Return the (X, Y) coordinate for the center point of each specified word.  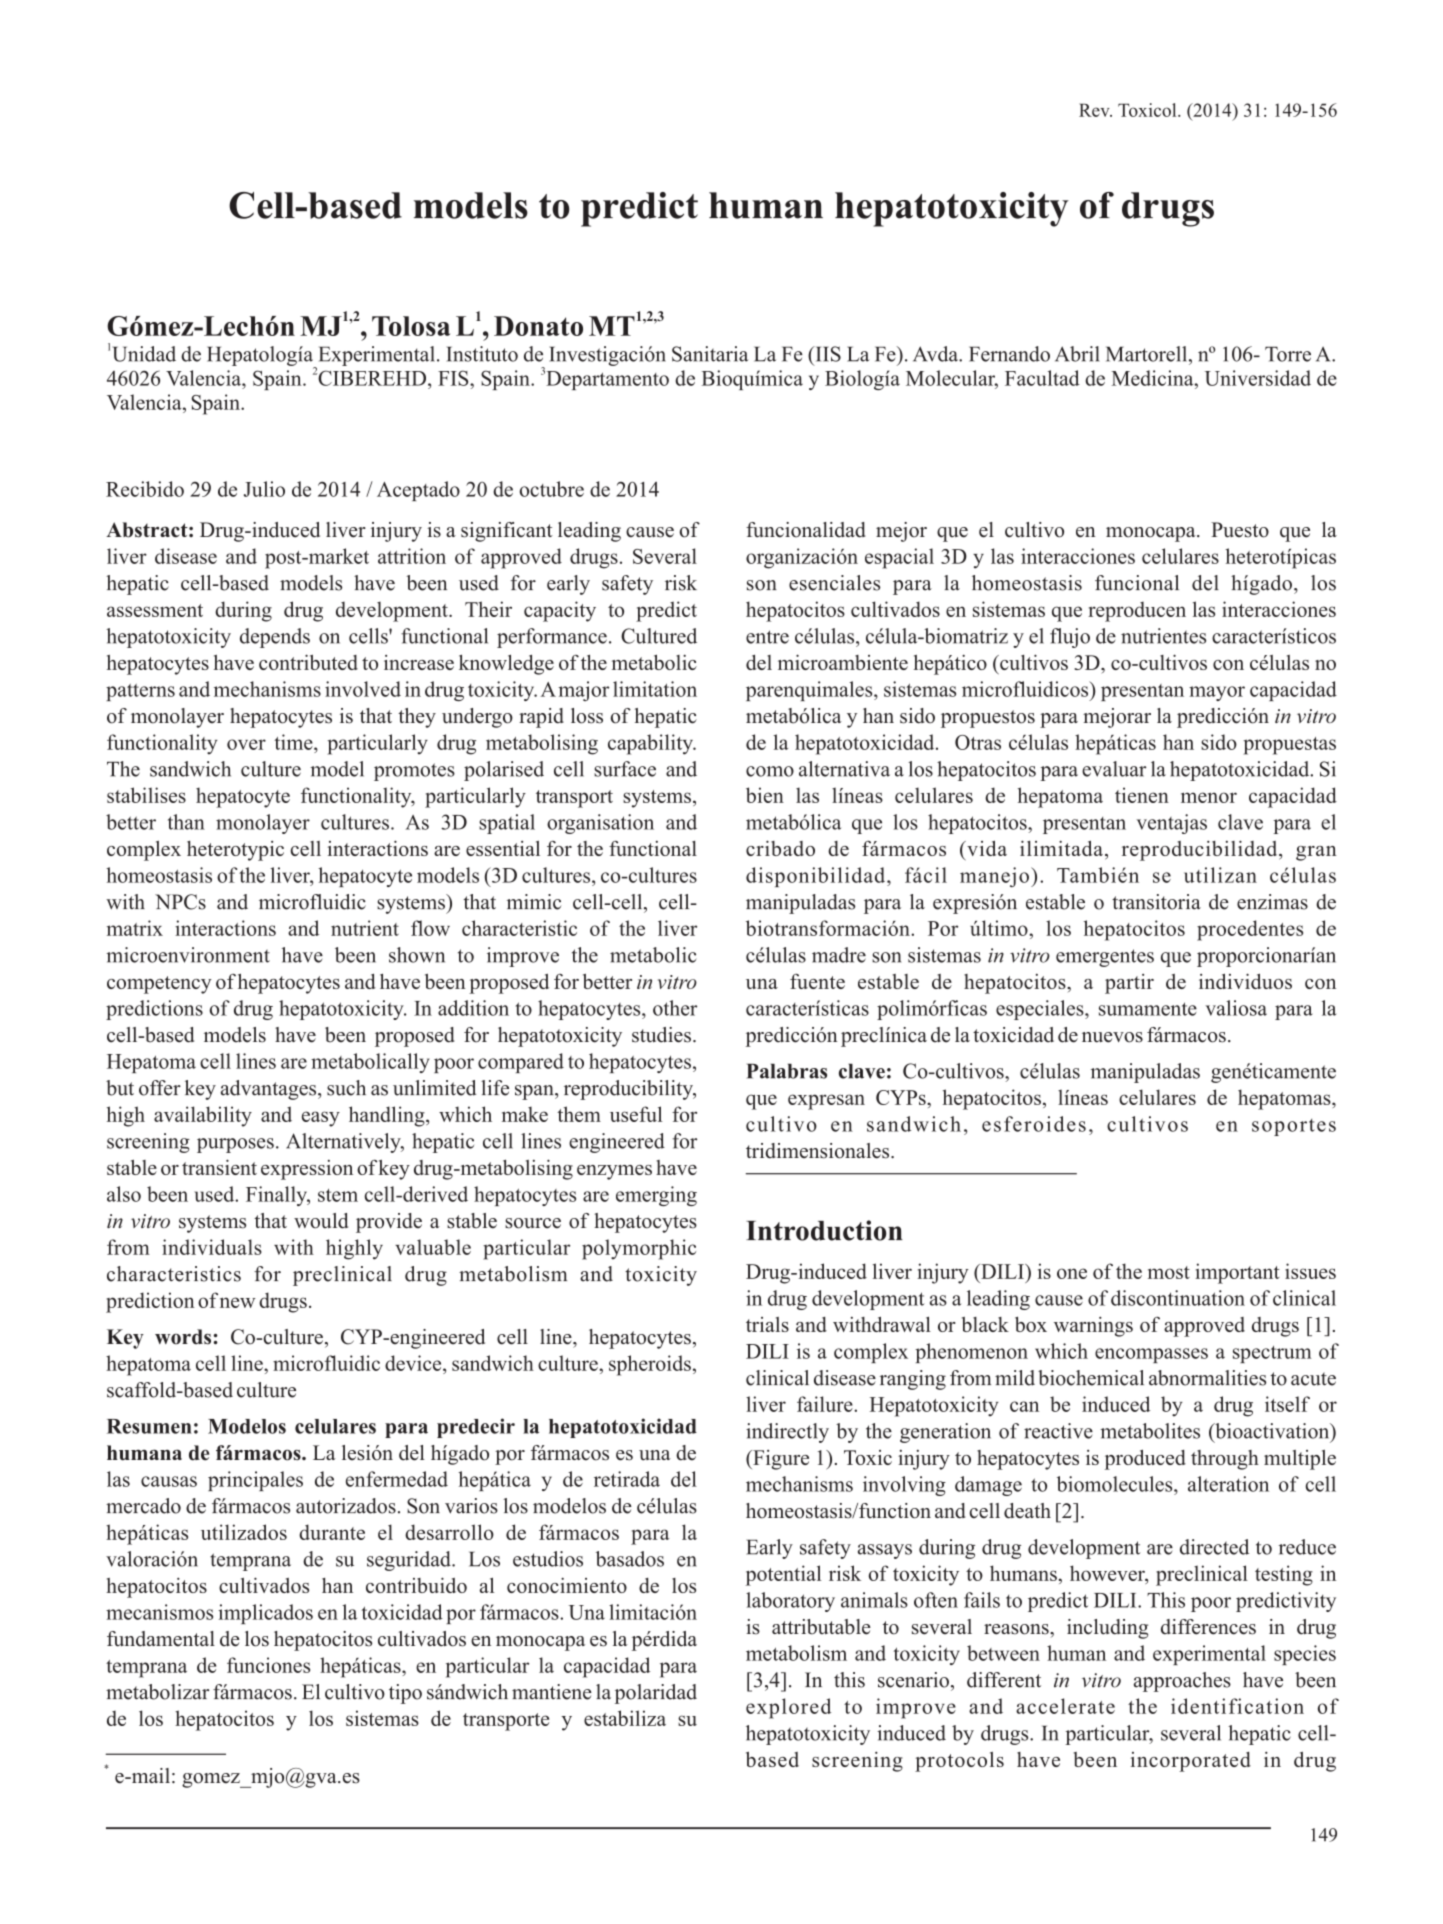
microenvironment (188, 955)
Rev (1095, 110)
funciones (268, 1665)
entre (767, 637)
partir (1129, 984)
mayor (1217, 693)
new (237, 1302)
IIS (827, 354)
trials (767, 1324)
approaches (1182, 1682)
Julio (264, 489)
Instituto (482, 354)
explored (788, 1708)
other (675, 1008)
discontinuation (1178, 1298)
